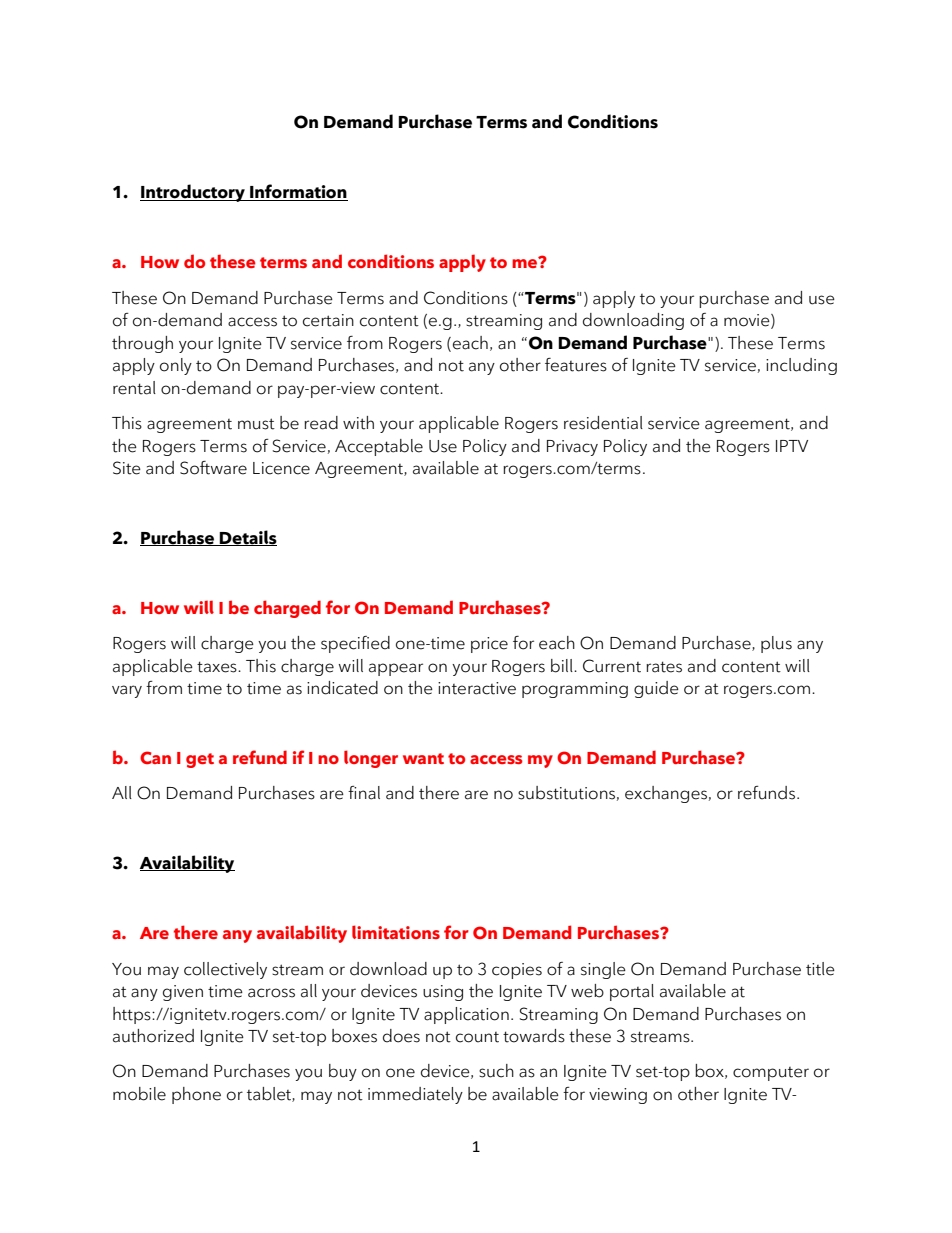 The height and width of the screenshot is (1233, 952). Describe the element at coordinates (776, 644) in the screenshot. I see `plus` at that location.
